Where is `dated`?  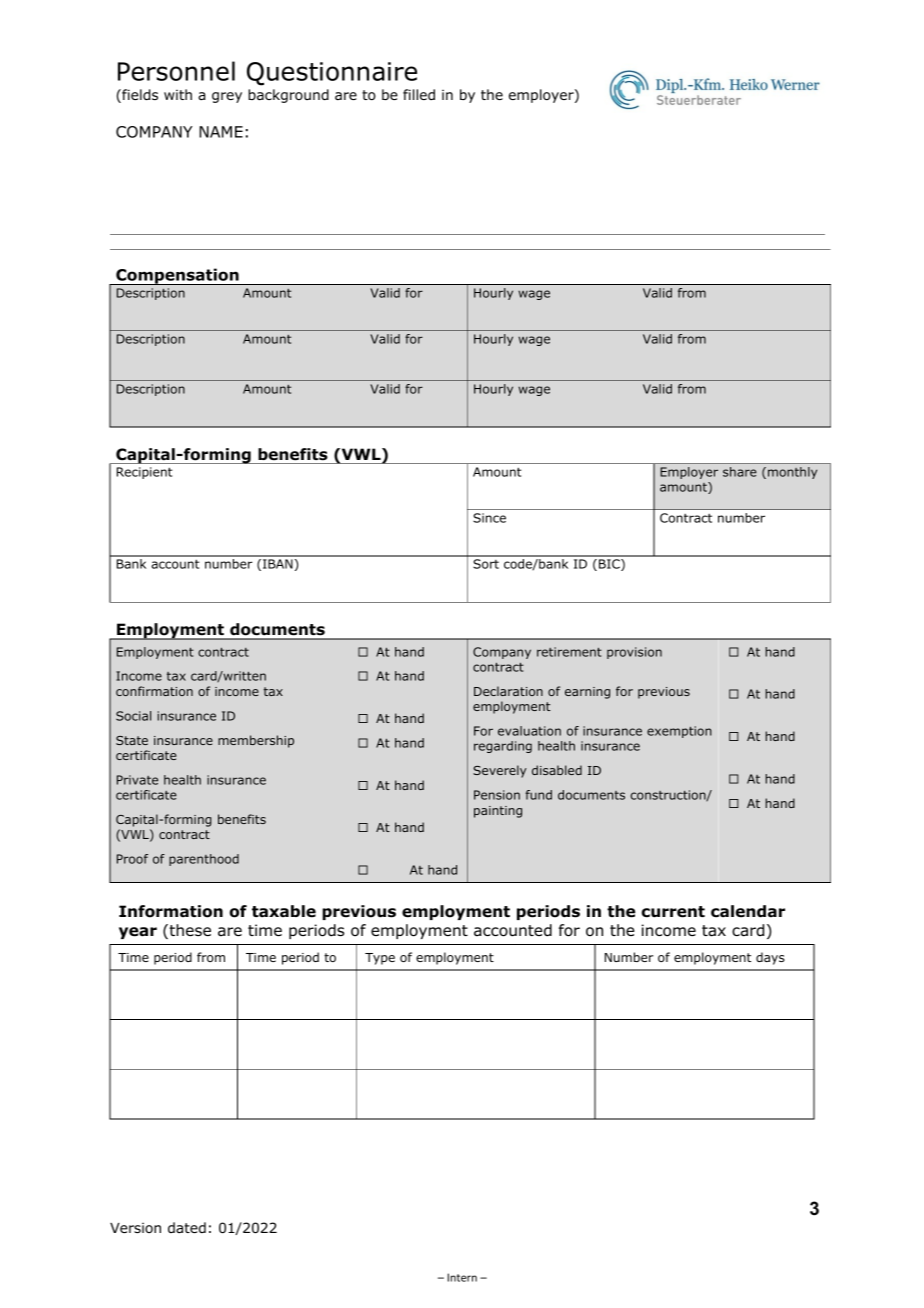
dated is located at coordinates (187, 1227).
